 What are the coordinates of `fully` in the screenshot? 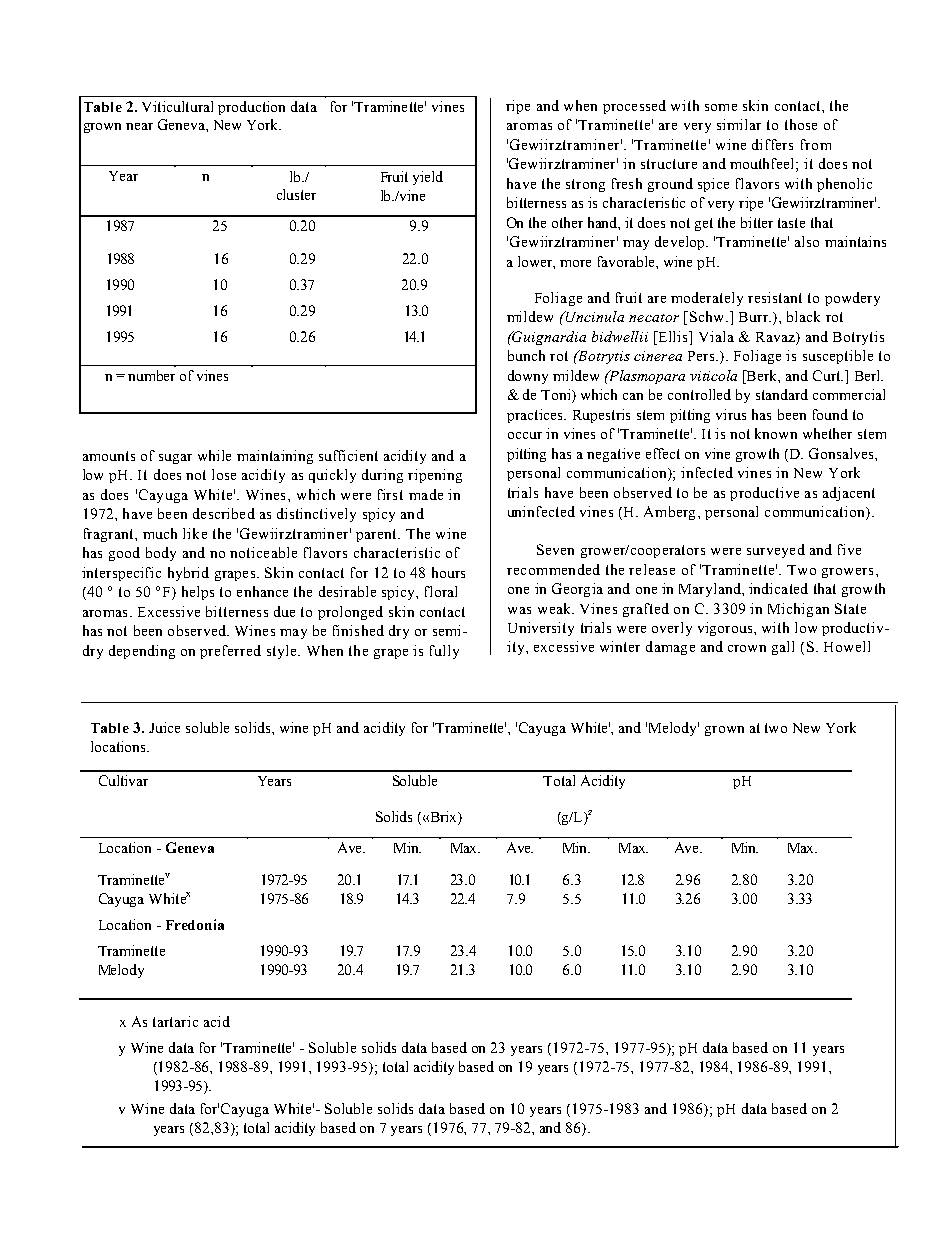 It's located at (444, 652).
